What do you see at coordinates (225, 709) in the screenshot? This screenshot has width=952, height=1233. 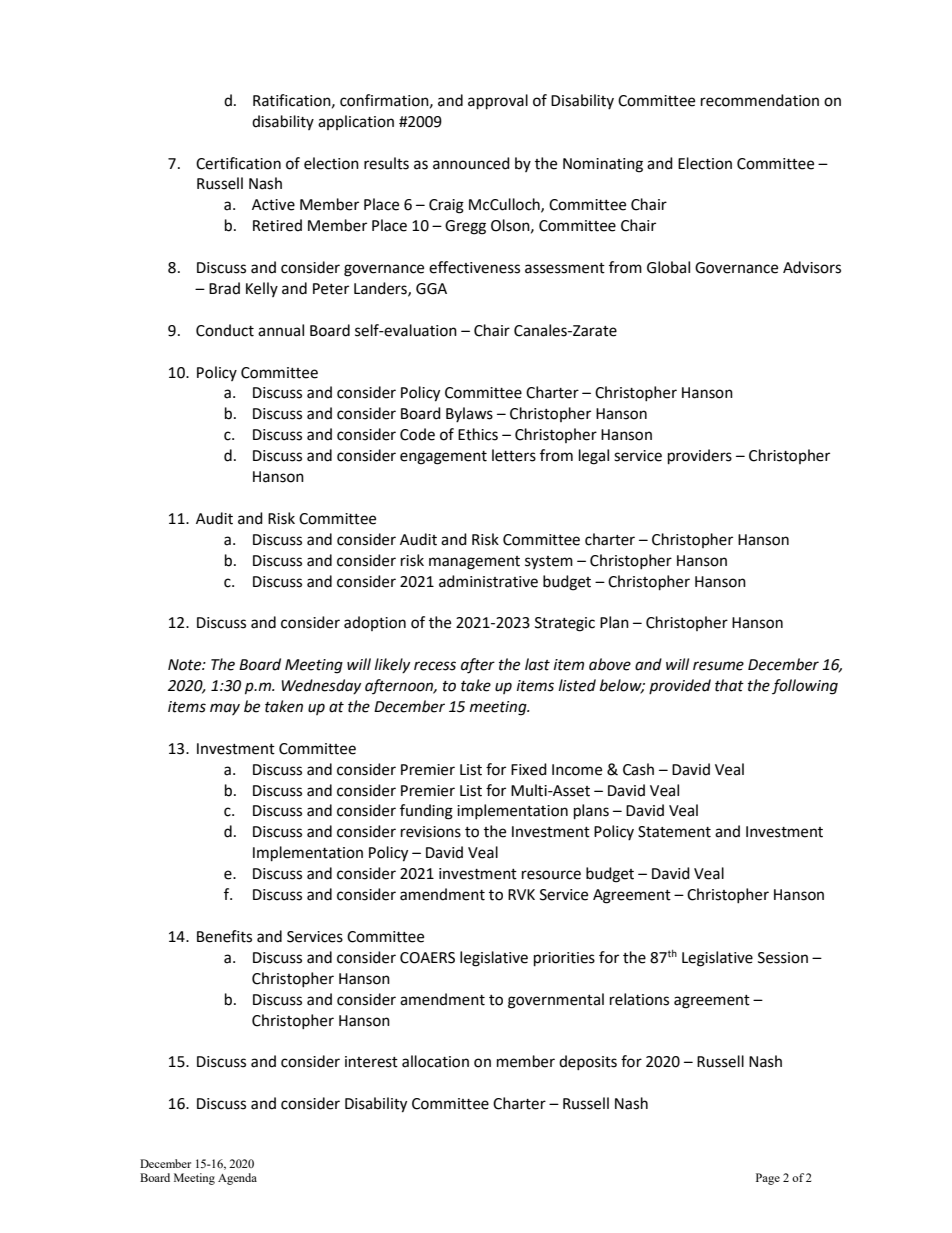 I see `may` at bounding box center [225, 709].
